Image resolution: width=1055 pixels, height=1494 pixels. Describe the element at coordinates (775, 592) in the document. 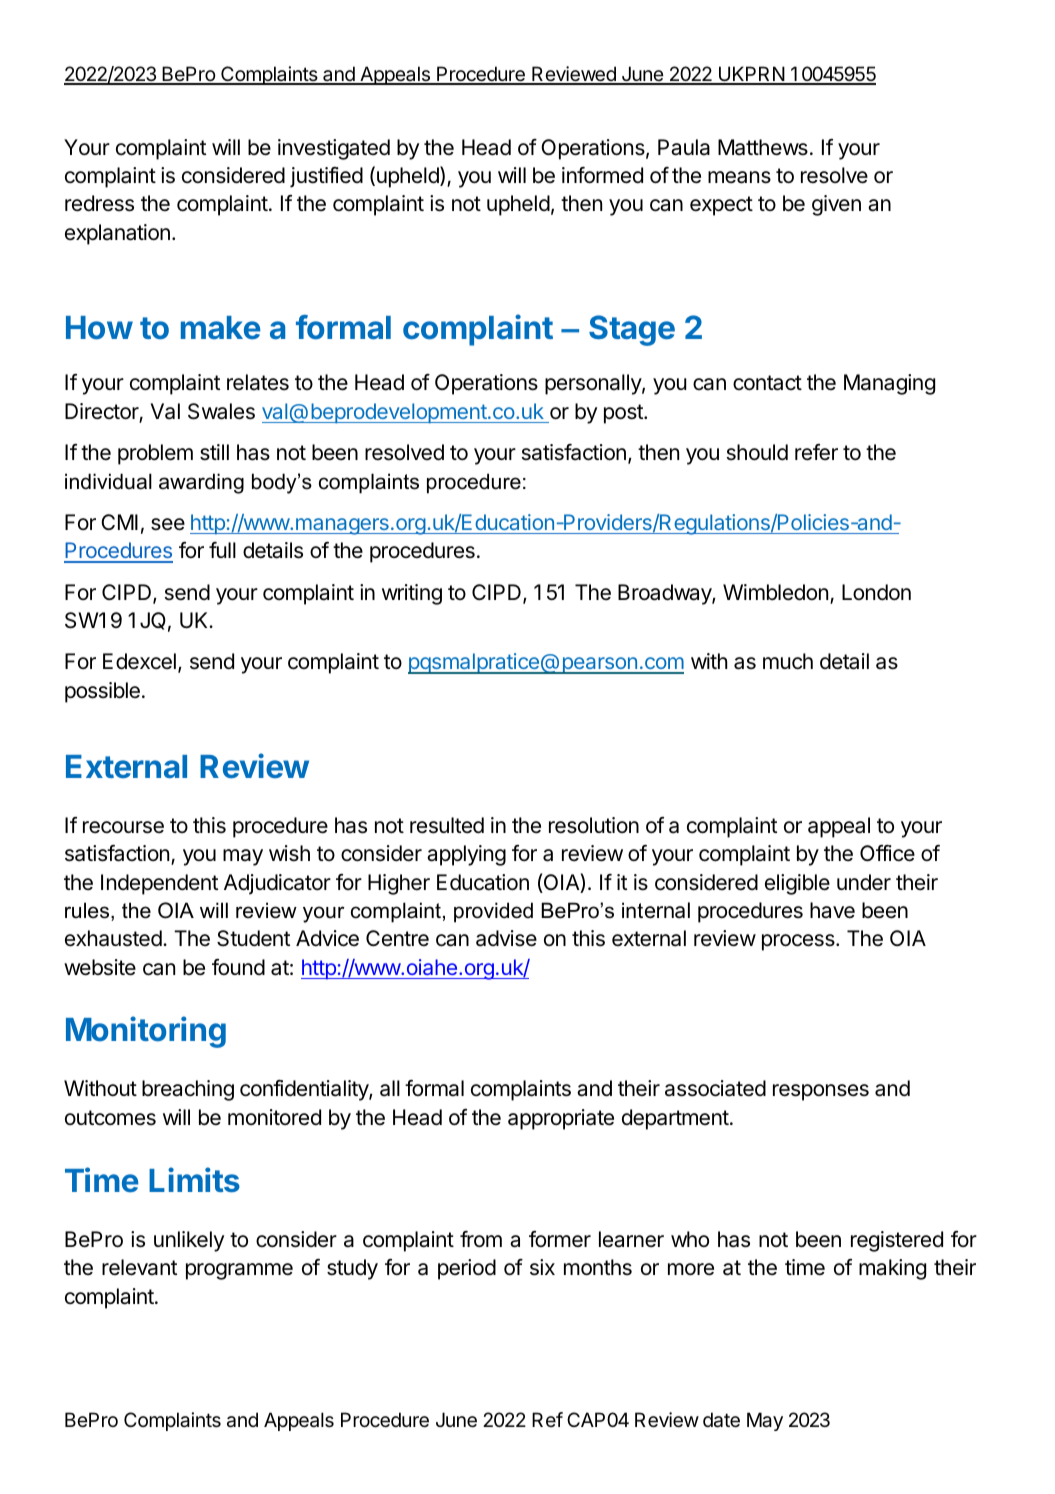

I see `Wimbledon` at that location.
